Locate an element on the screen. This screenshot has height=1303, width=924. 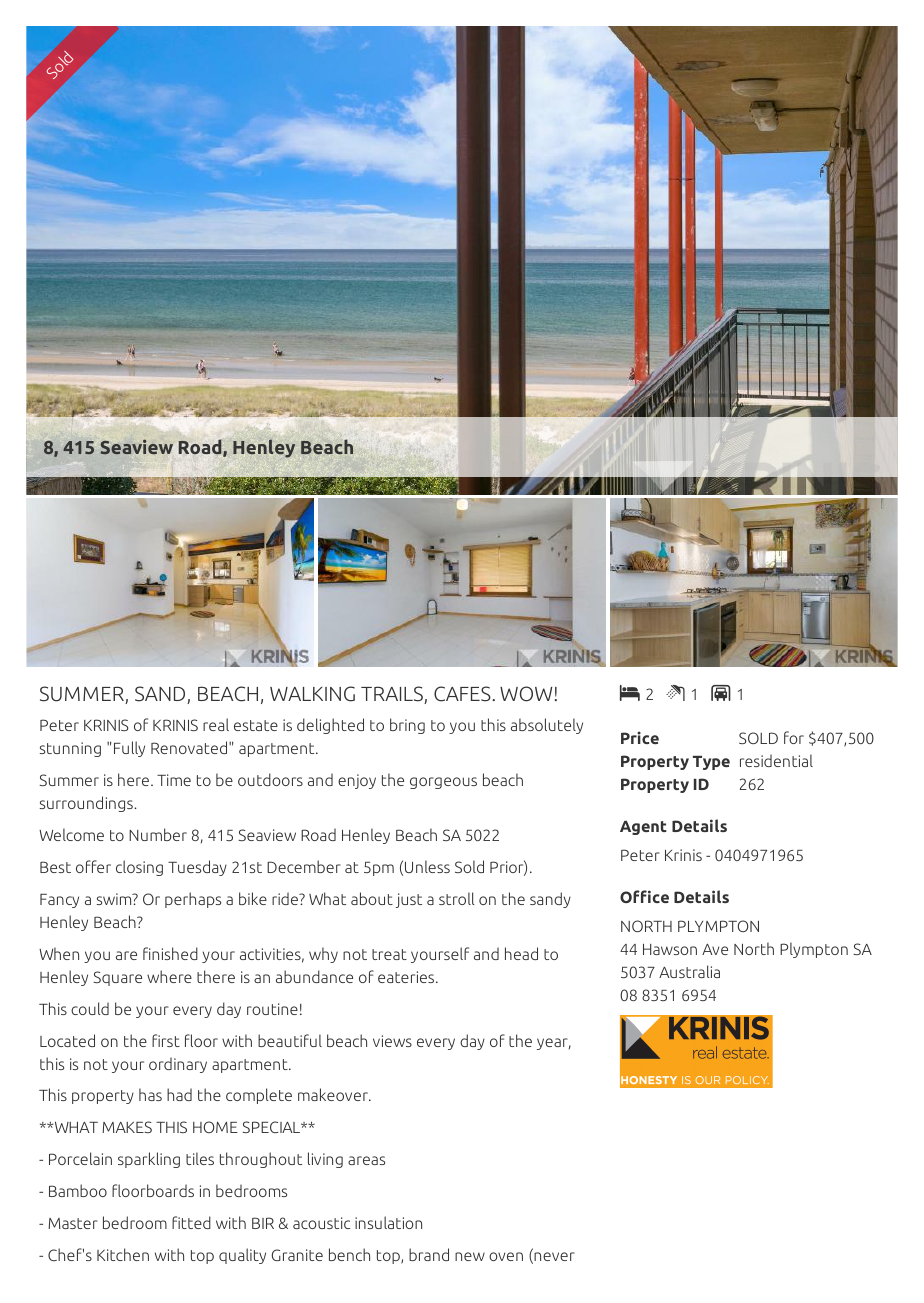
never is located at coordinates (553, 1258).
